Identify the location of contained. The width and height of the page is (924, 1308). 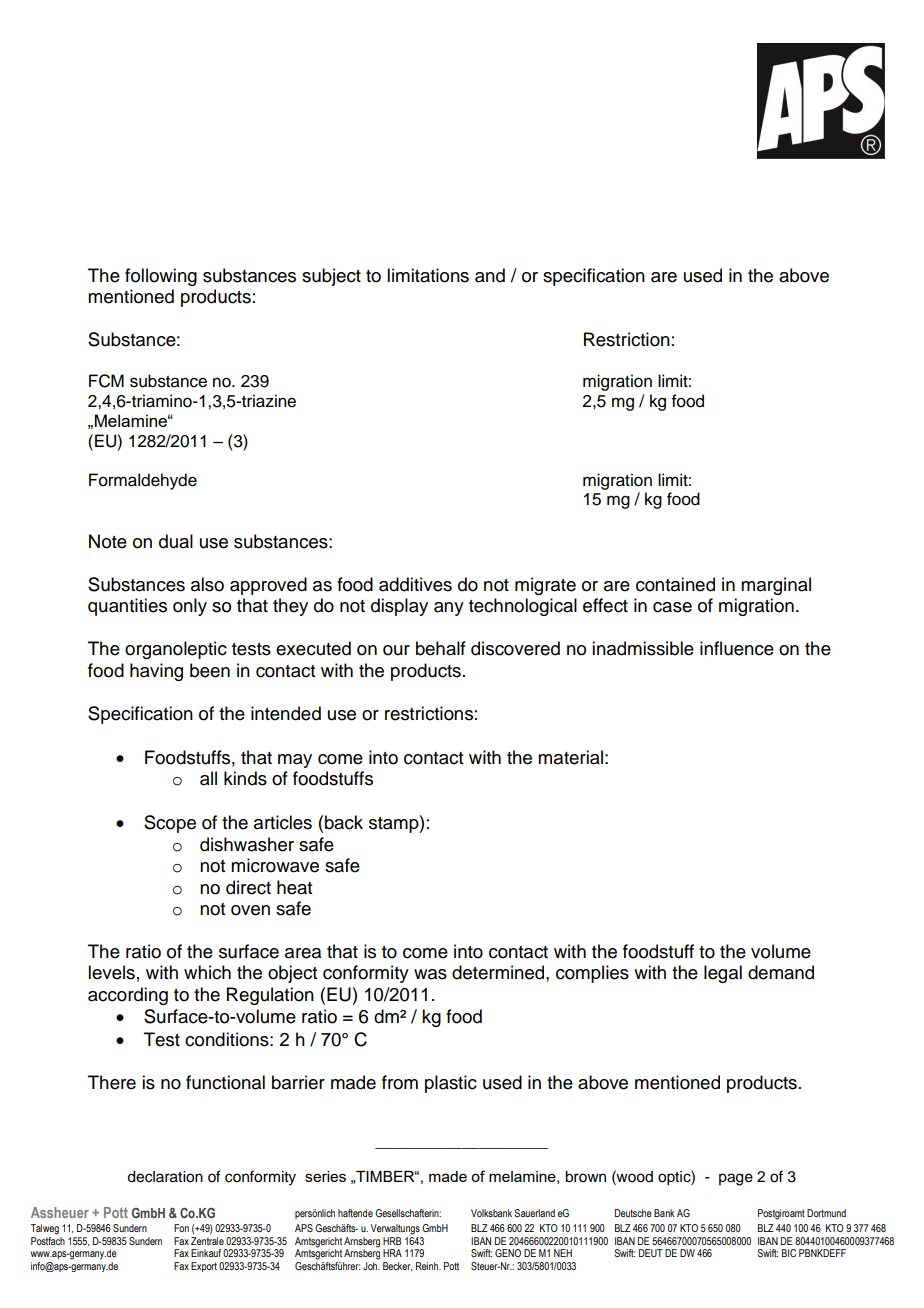
(675, 584).
